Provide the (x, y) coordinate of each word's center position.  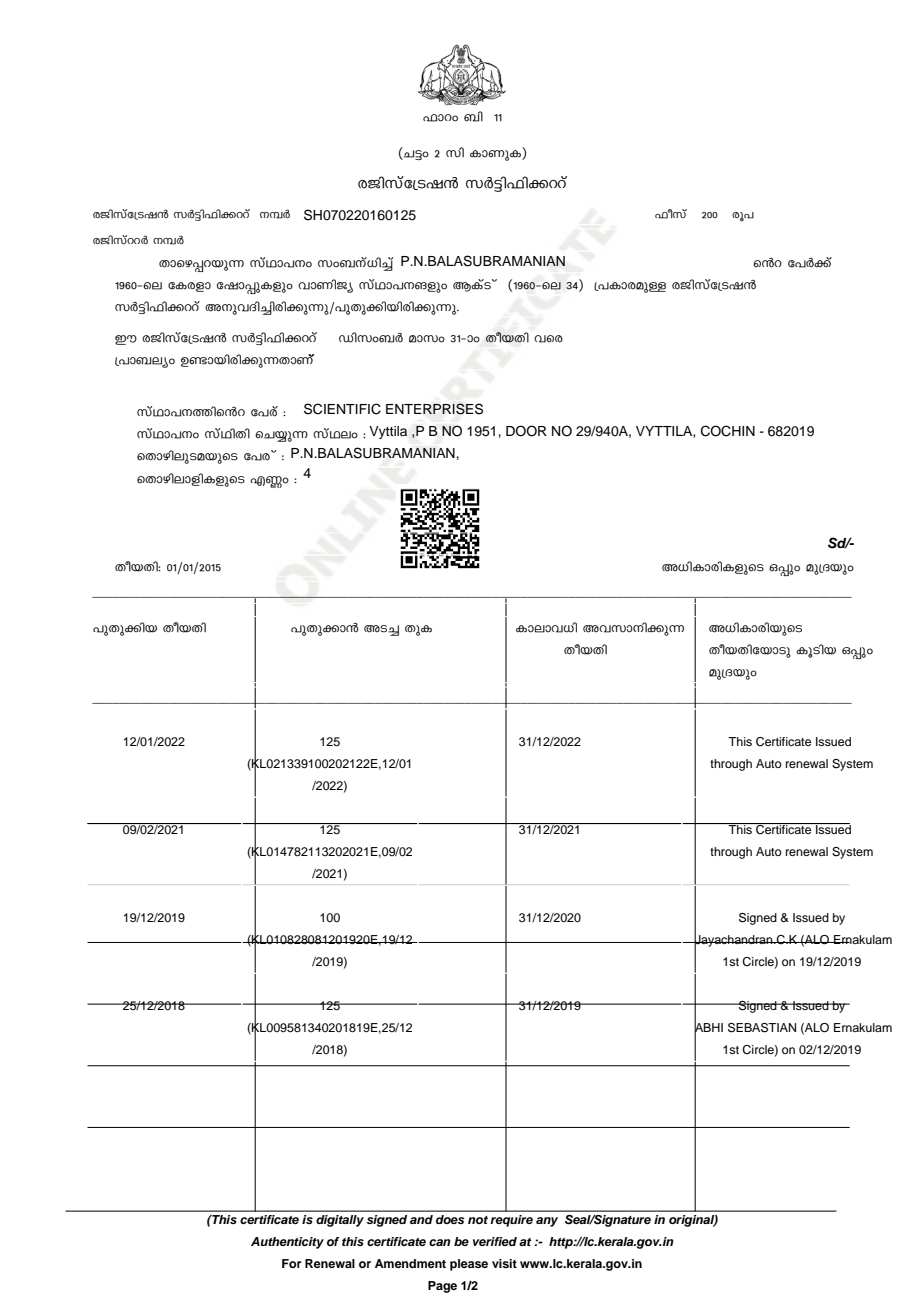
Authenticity (287, 1243)
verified (495, 1241)
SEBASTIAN (762, 1028)
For (291, 1263)
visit (504, 1263)
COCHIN (728, 431)
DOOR (526, 431)
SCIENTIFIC (342, 409)
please (469, 1265)
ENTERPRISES (434, 409)
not (478, 1220)
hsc (548, 339)
